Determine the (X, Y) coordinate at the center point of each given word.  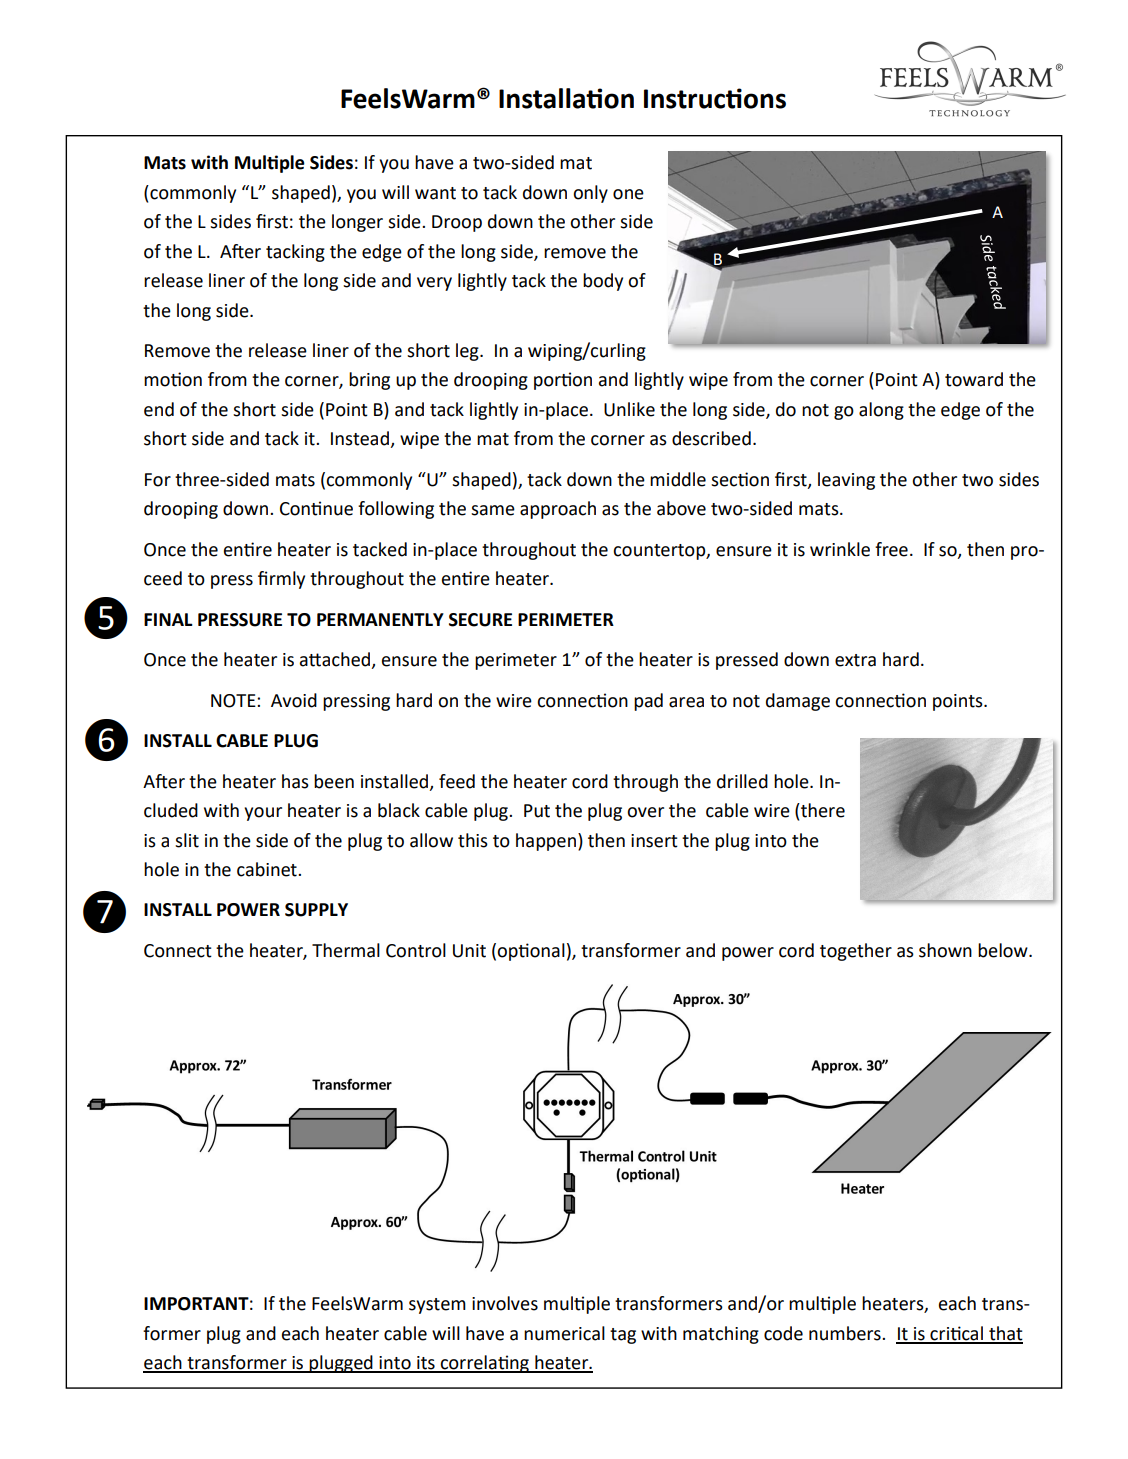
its (426, 1364)
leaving (846, 481)
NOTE (234, 701)
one (628, 194)
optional (531, 952)
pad (648, 702)
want (435, 193)
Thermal (346, 950)
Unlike (629, 409)
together (856, 952)
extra (855, 660)
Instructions (715, 98)
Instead (361, 439)
